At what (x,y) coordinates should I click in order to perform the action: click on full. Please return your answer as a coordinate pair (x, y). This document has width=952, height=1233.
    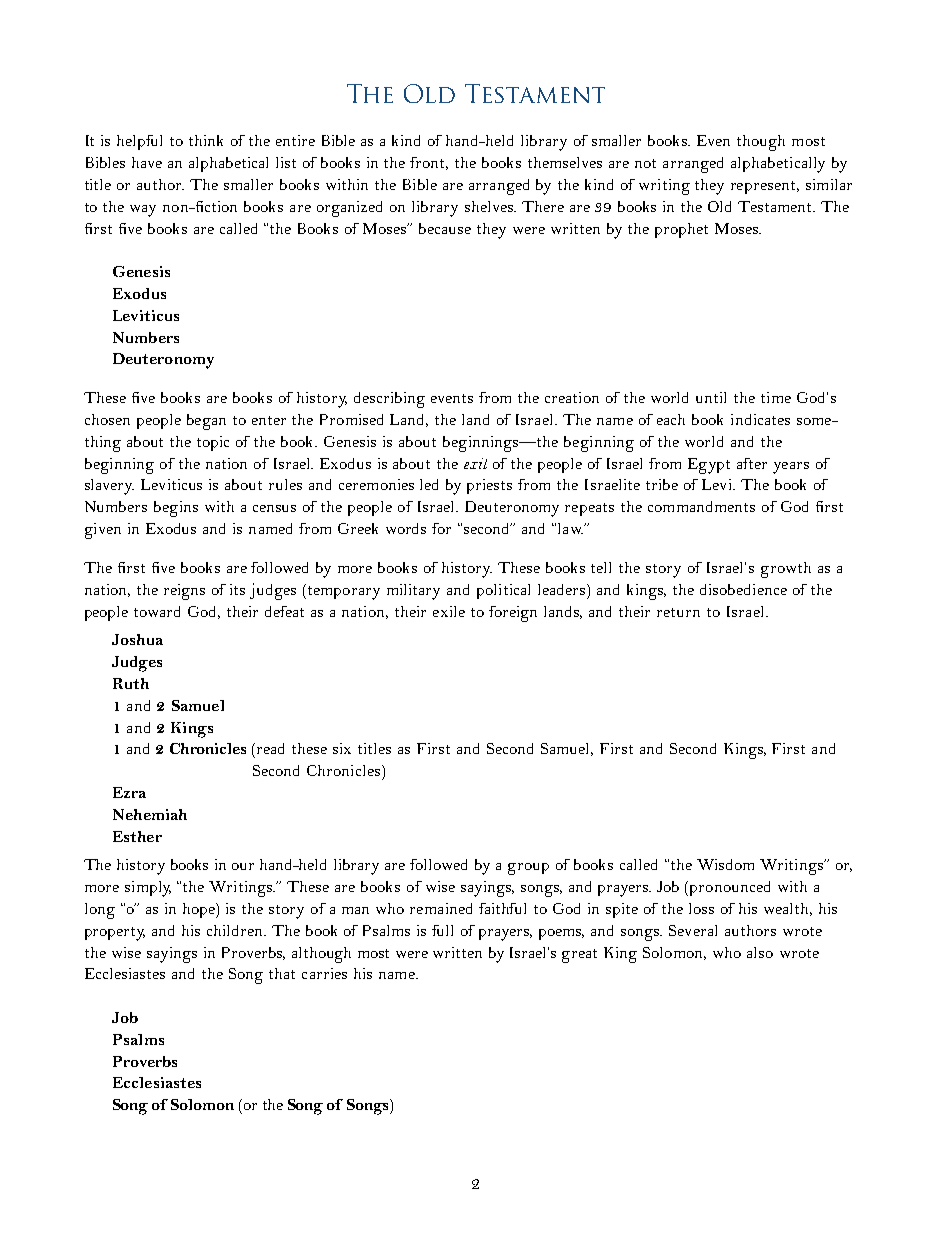
    Looking at the image, I should click on (442, 930).
